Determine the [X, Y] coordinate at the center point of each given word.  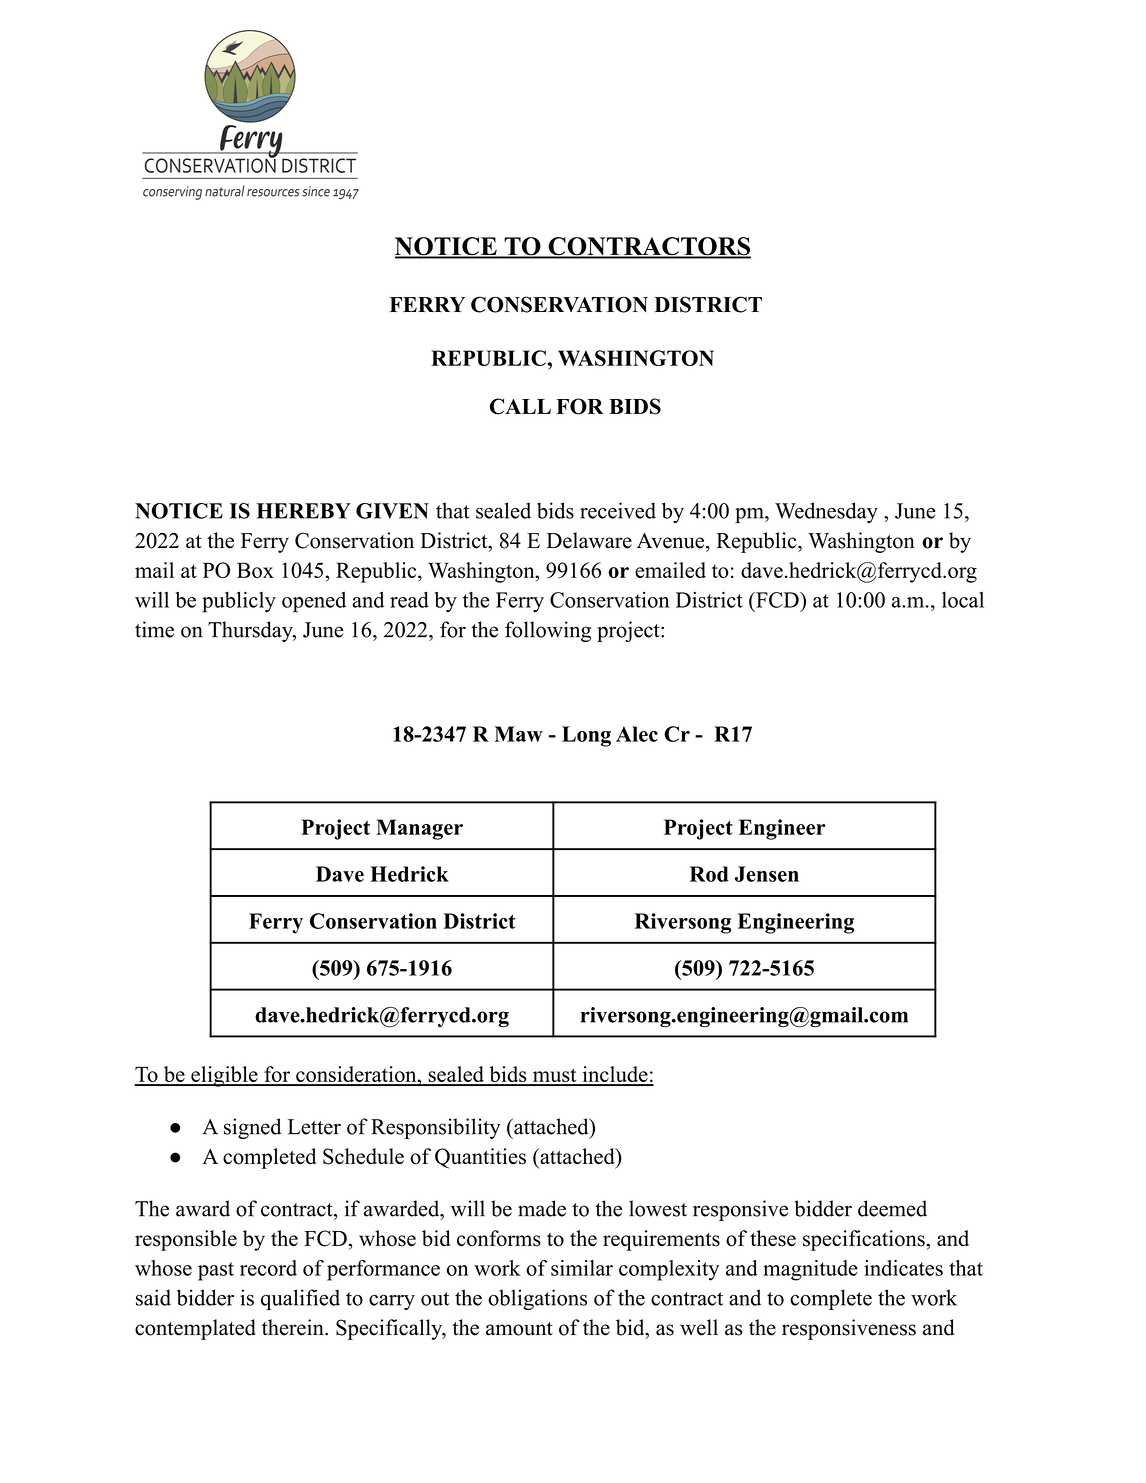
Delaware [589, 540]
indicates [903, 1268]
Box [255, 570]
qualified [300, 1299]
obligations [537, 1299]
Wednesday [826, 512]
